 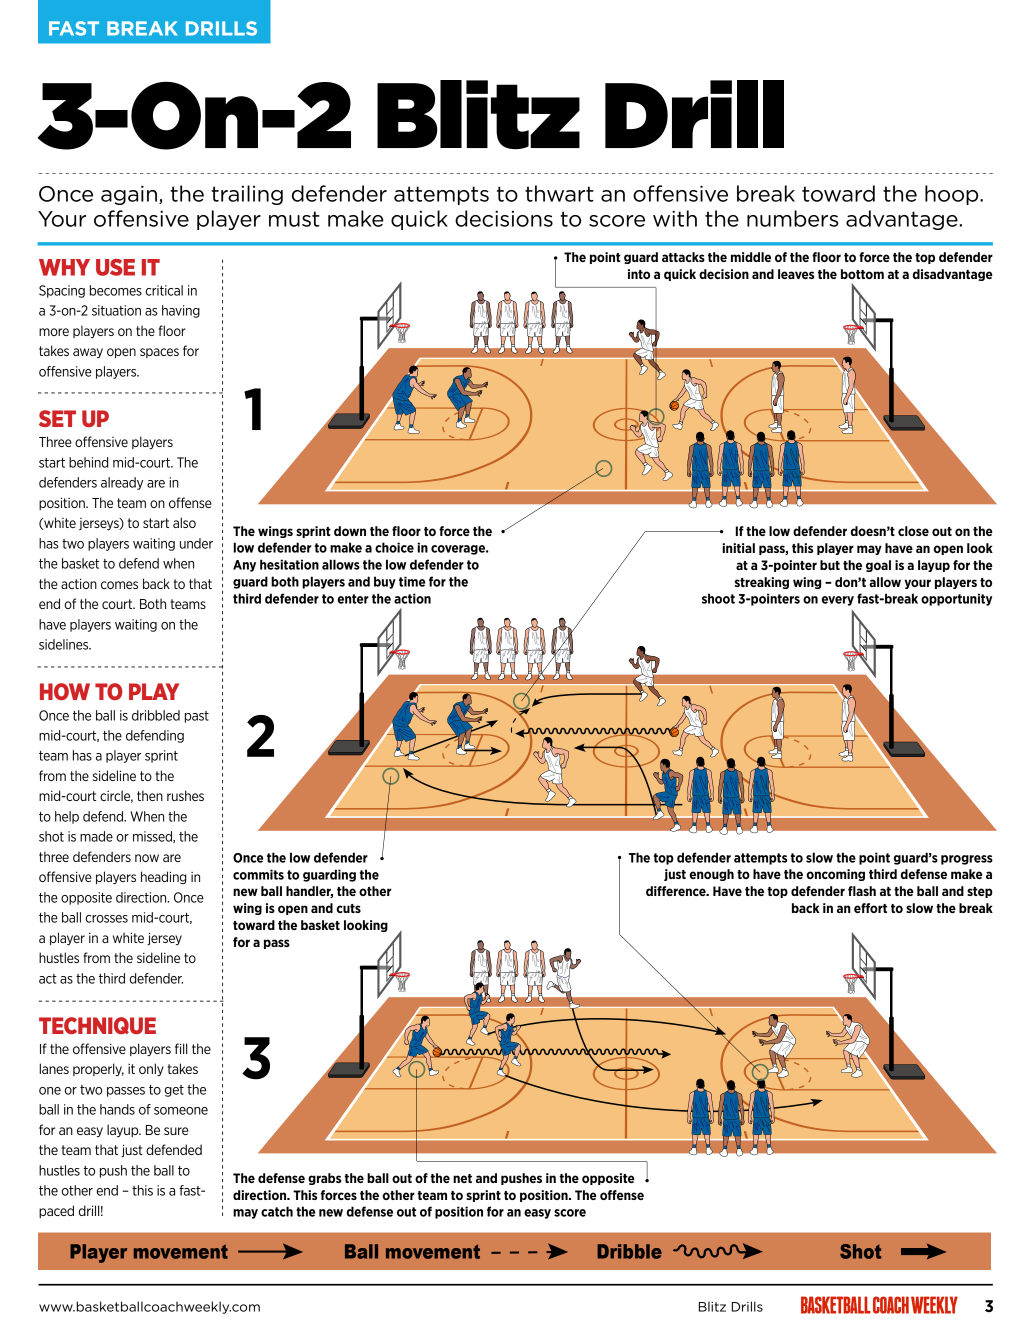 I want to click on every, so click(x=837, y=601).
